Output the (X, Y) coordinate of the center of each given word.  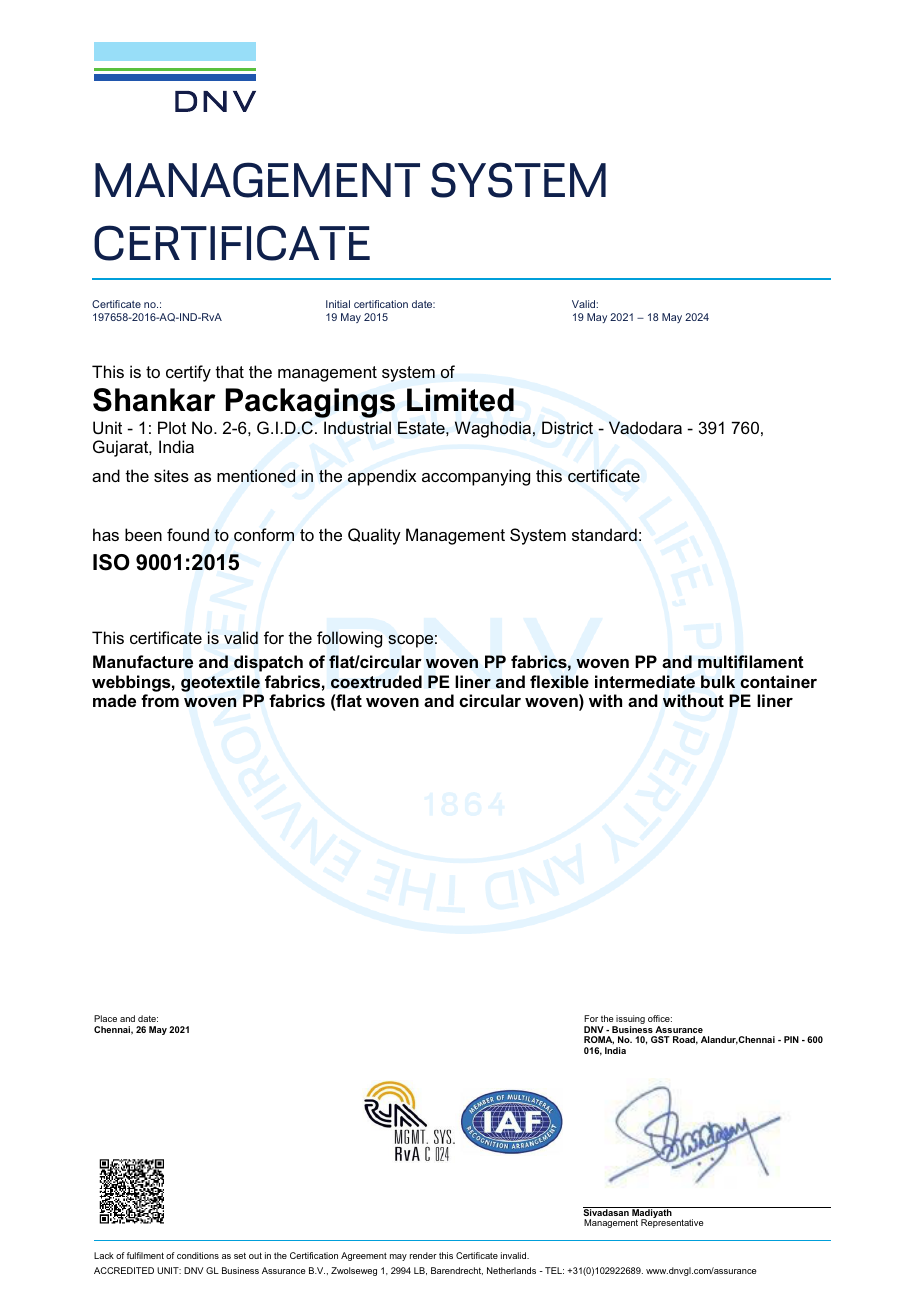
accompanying (476, 477)
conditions (198, 1255)
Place (105, 1018)
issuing (630, 1021)
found (188, 534)
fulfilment (145, 1255)
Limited (460, 400)
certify (188, 373)
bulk (718, 681)
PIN (791, 1039)
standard (604, 534)
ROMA (599, 1040)
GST (660, 1039)
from (160, 700)
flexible (559, 681)
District (567, 428)
